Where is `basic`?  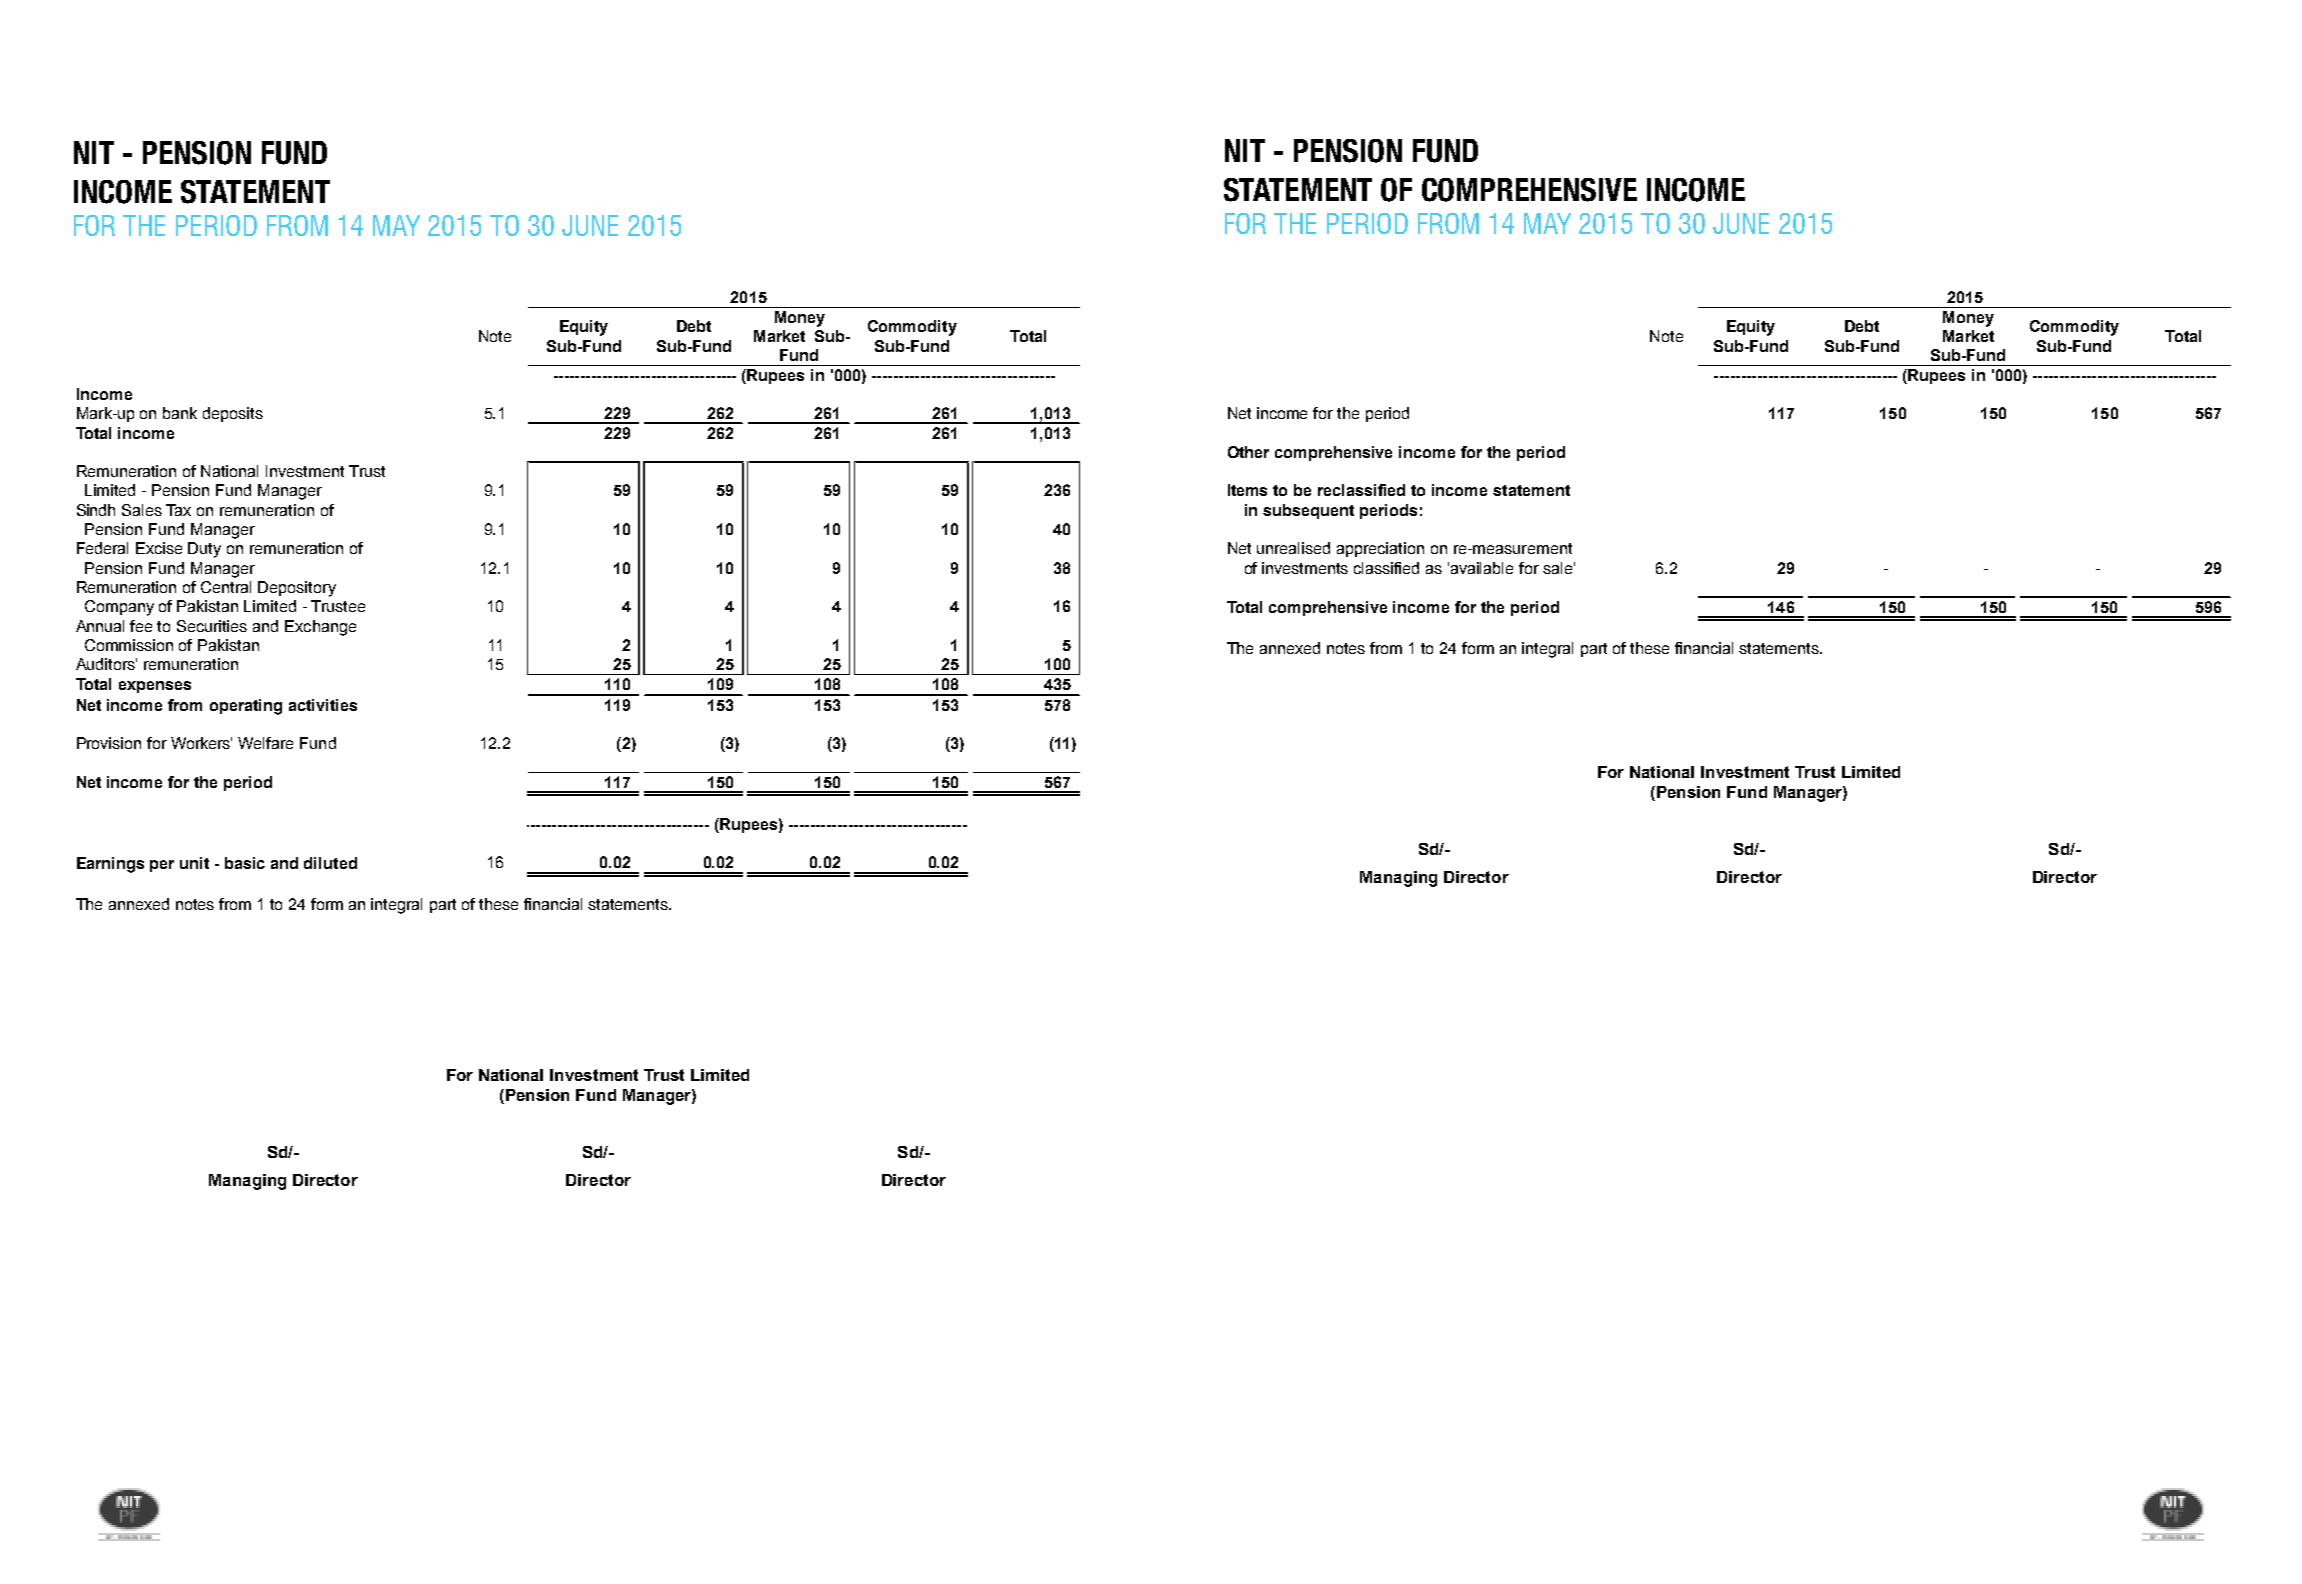
basic is located at coordinates (245, 863).
